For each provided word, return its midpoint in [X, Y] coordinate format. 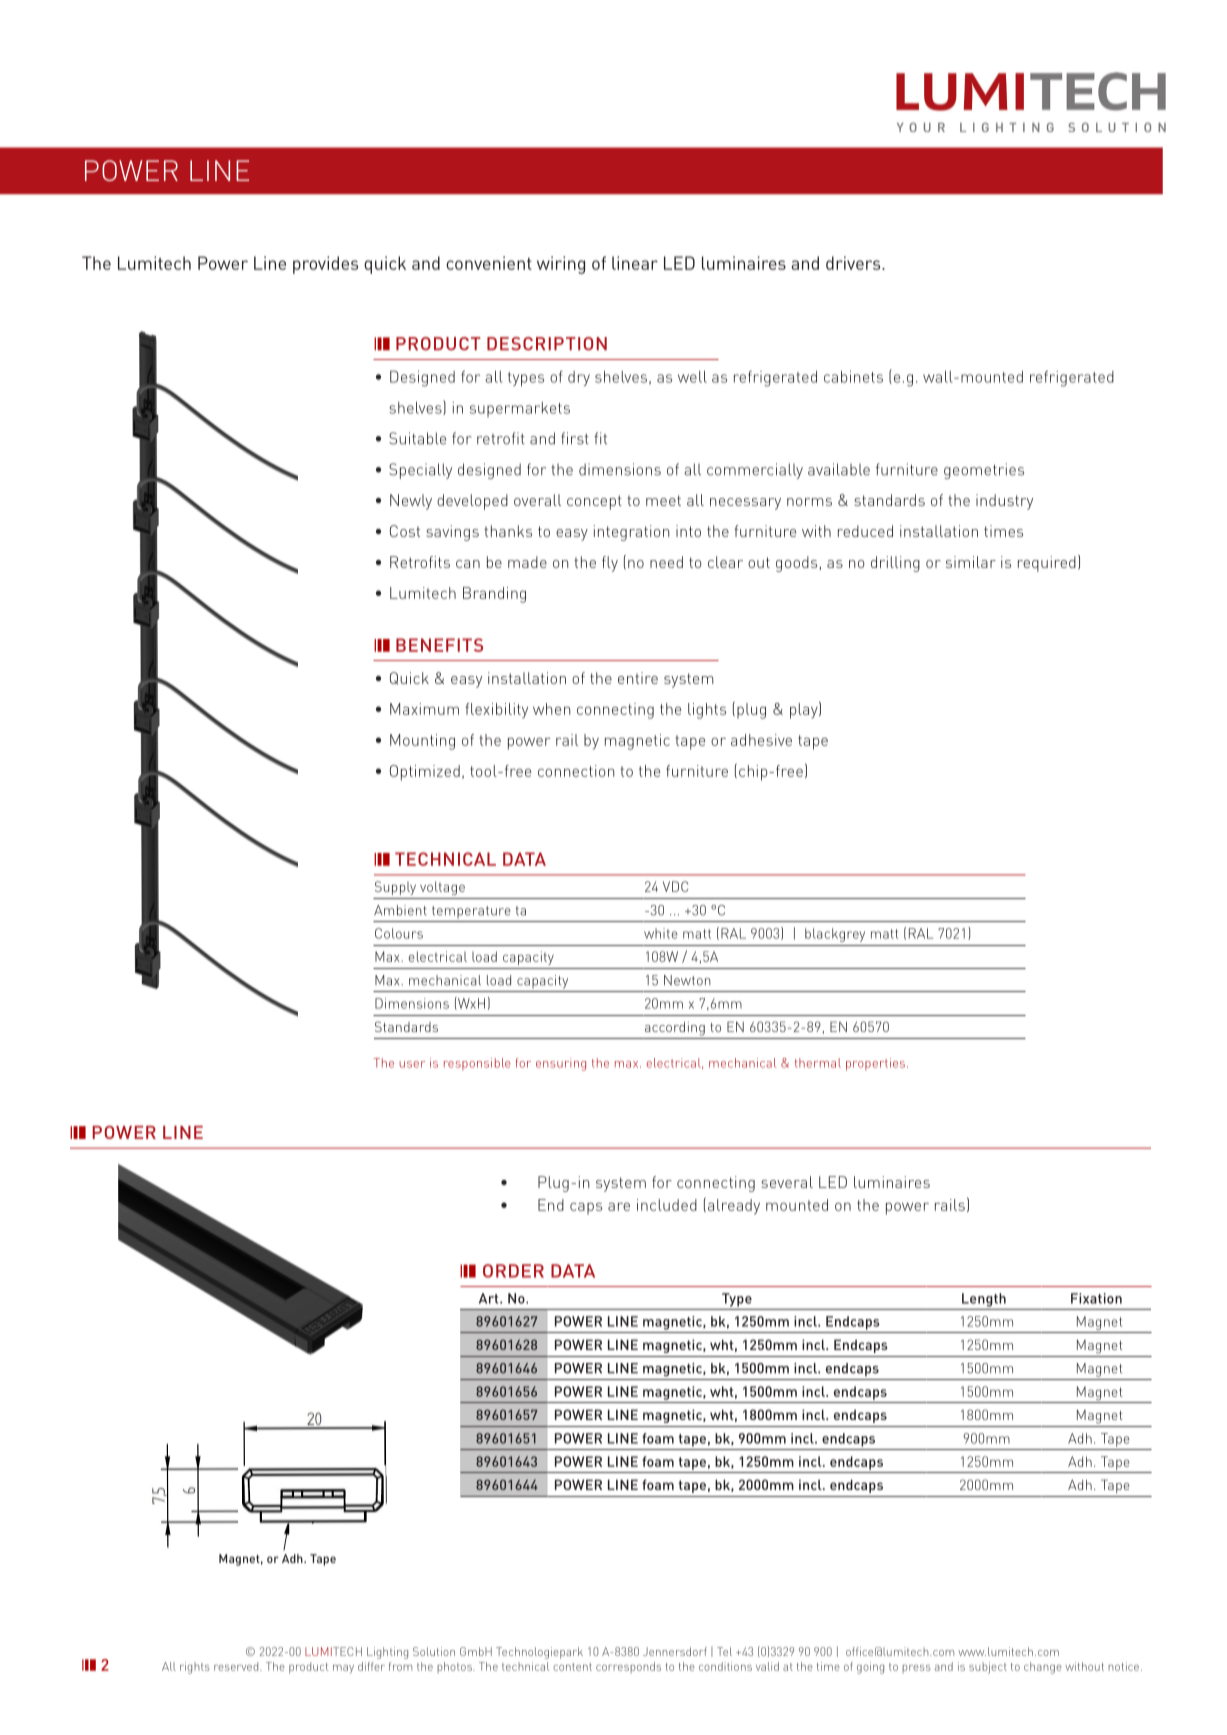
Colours [399, 933]
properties [875, 1064]
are [619, 1206]
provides [325, 265]
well [692, 377]
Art [490, 1298]
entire [638, 678]
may [343, 1669]
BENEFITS [439, 645]
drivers [854, 263]
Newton [687, 980]
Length [984, 1300]
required [1047, 564]
